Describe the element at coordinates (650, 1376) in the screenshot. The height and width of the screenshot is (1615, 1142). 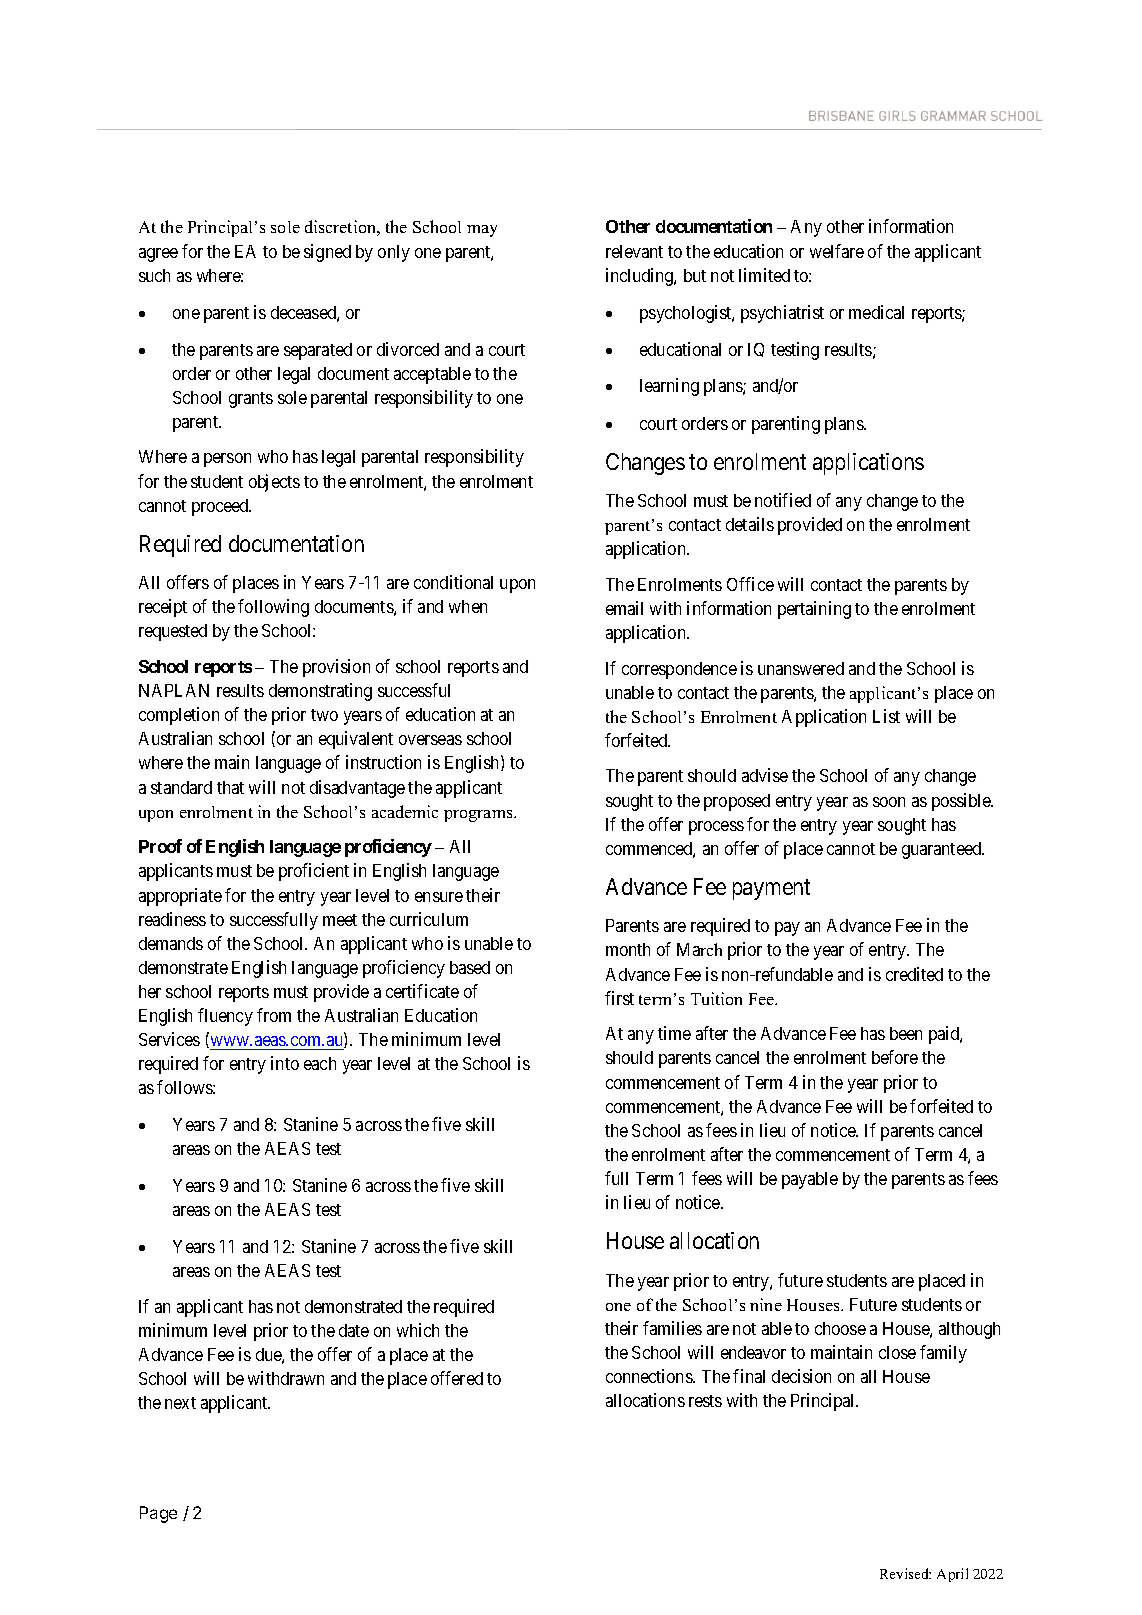
I see `connections` at that location.
